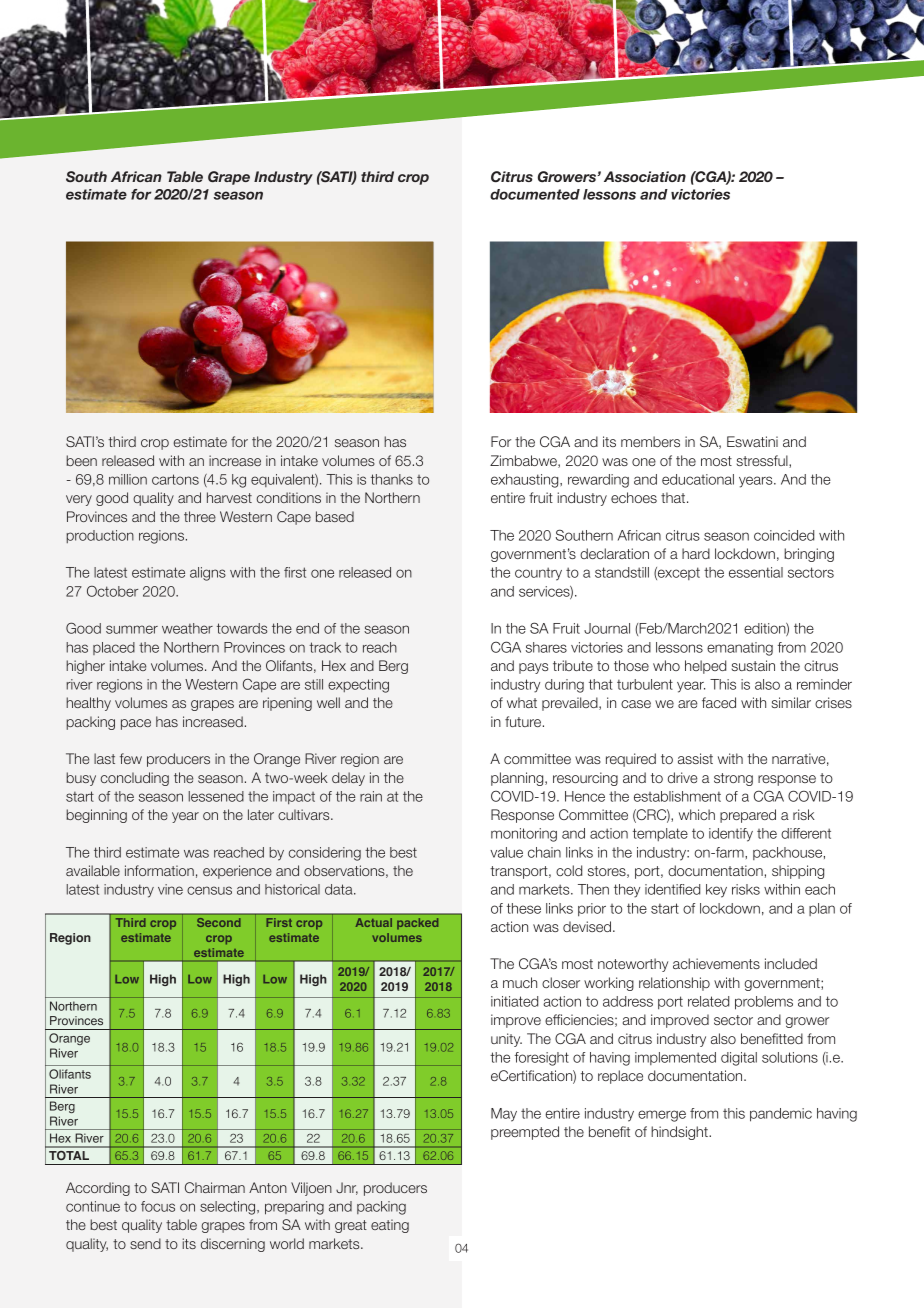 Image resolution: width=924 pixels, height=1308 pixels. I want to click on achievements, so click(716, 963).
